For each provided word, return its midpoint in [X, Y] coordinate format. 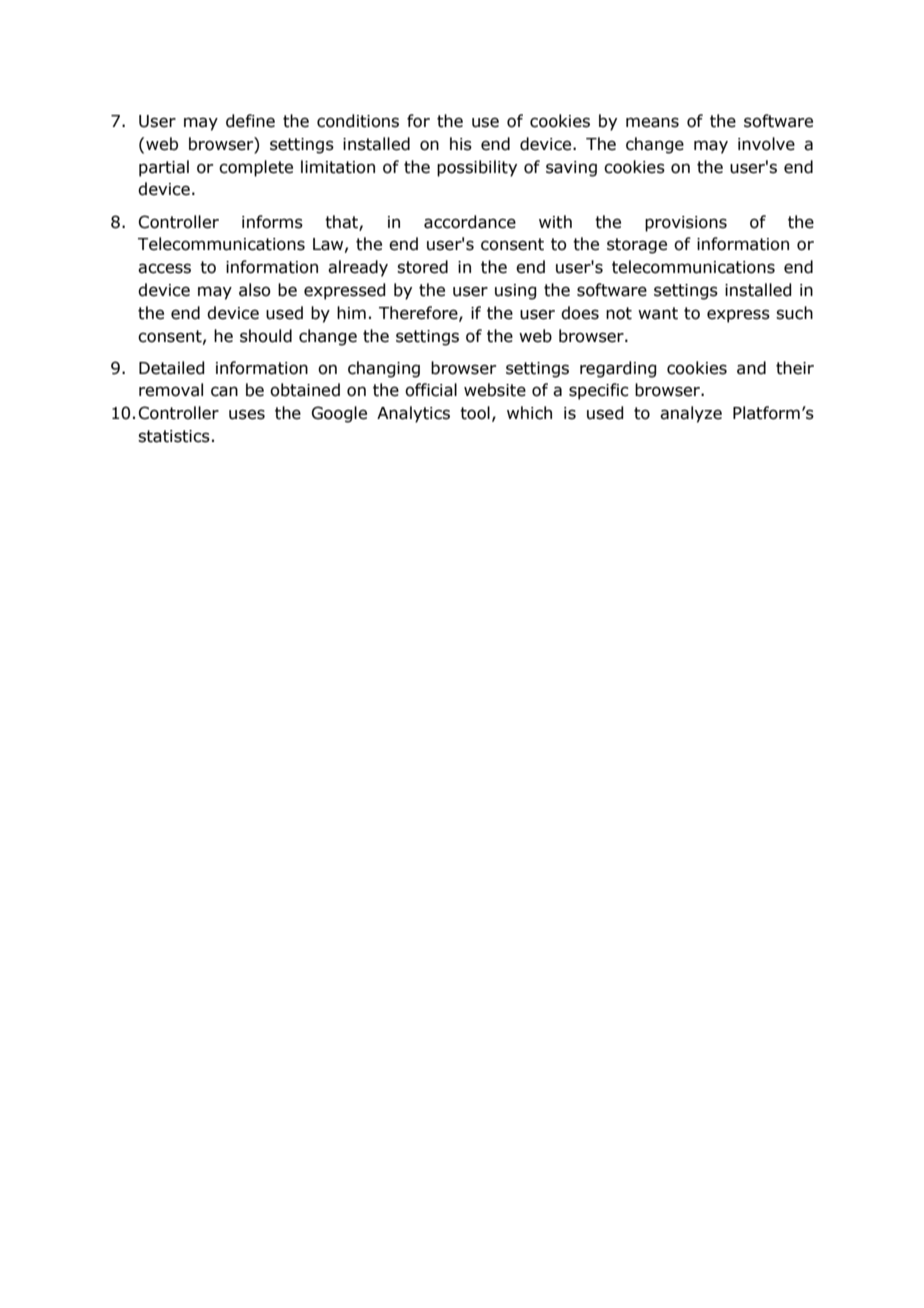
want [658, 313]
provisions [686, 224]
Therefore [419, 313]
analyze [691, 414]
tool [475, 413]
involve [766, 144]
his [461, 144]
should [266, 336]
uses [247, 414]
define [250, 121]
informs [272, 222]
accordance [470, 222]
